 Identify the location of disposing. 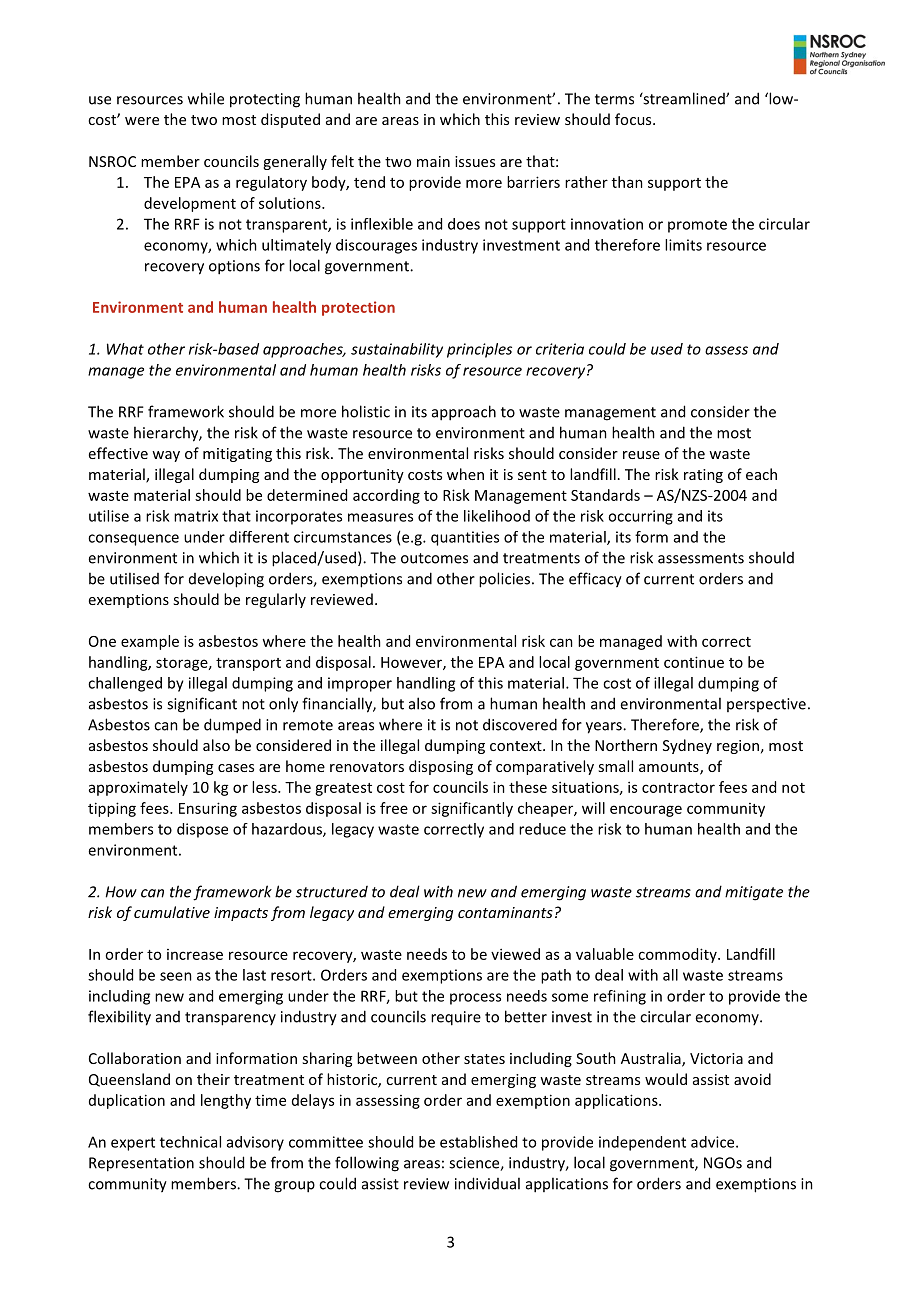
(441, 767).
